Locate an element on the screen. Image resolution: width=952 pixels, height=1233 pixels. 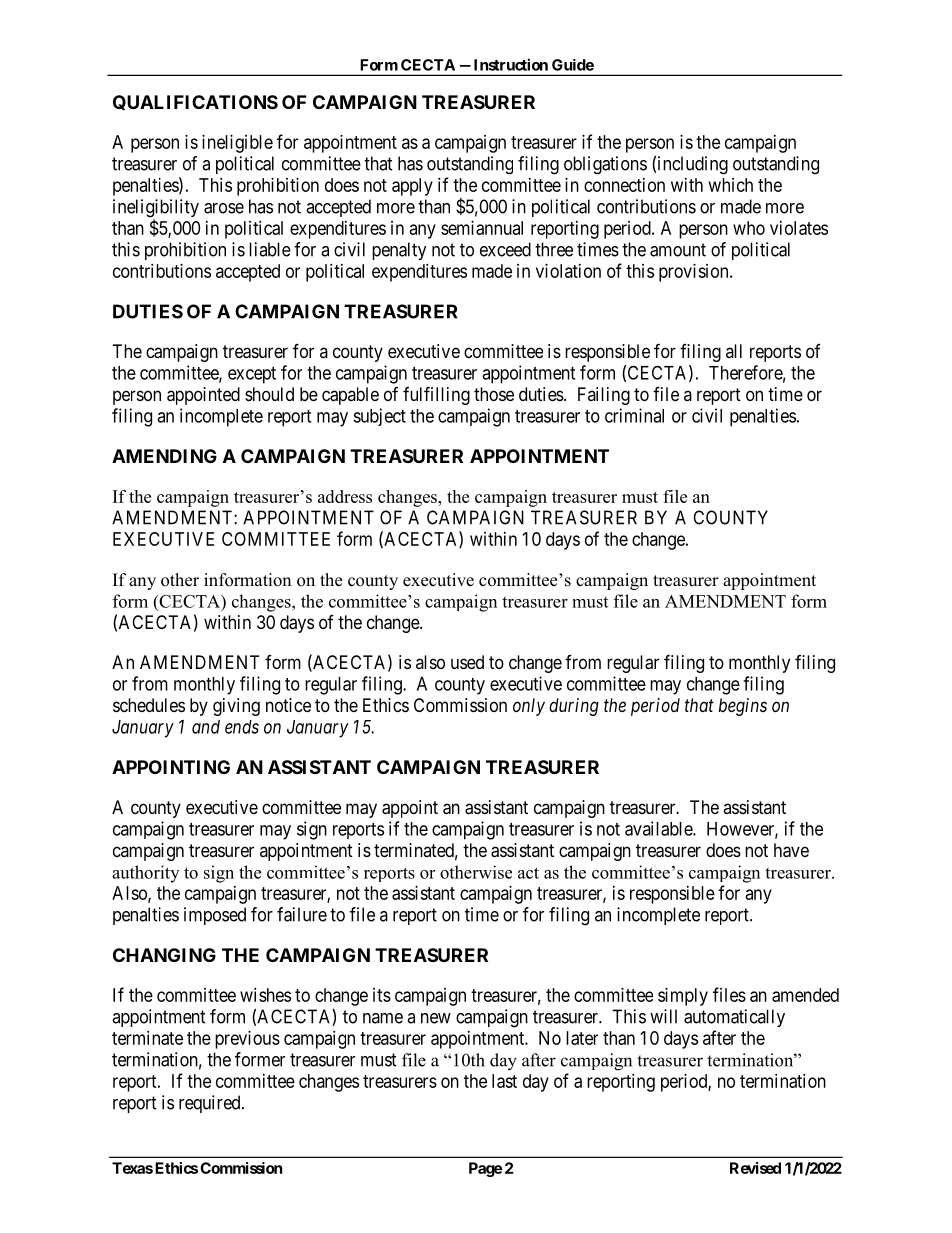
those is located at coordinates (494, 394).
